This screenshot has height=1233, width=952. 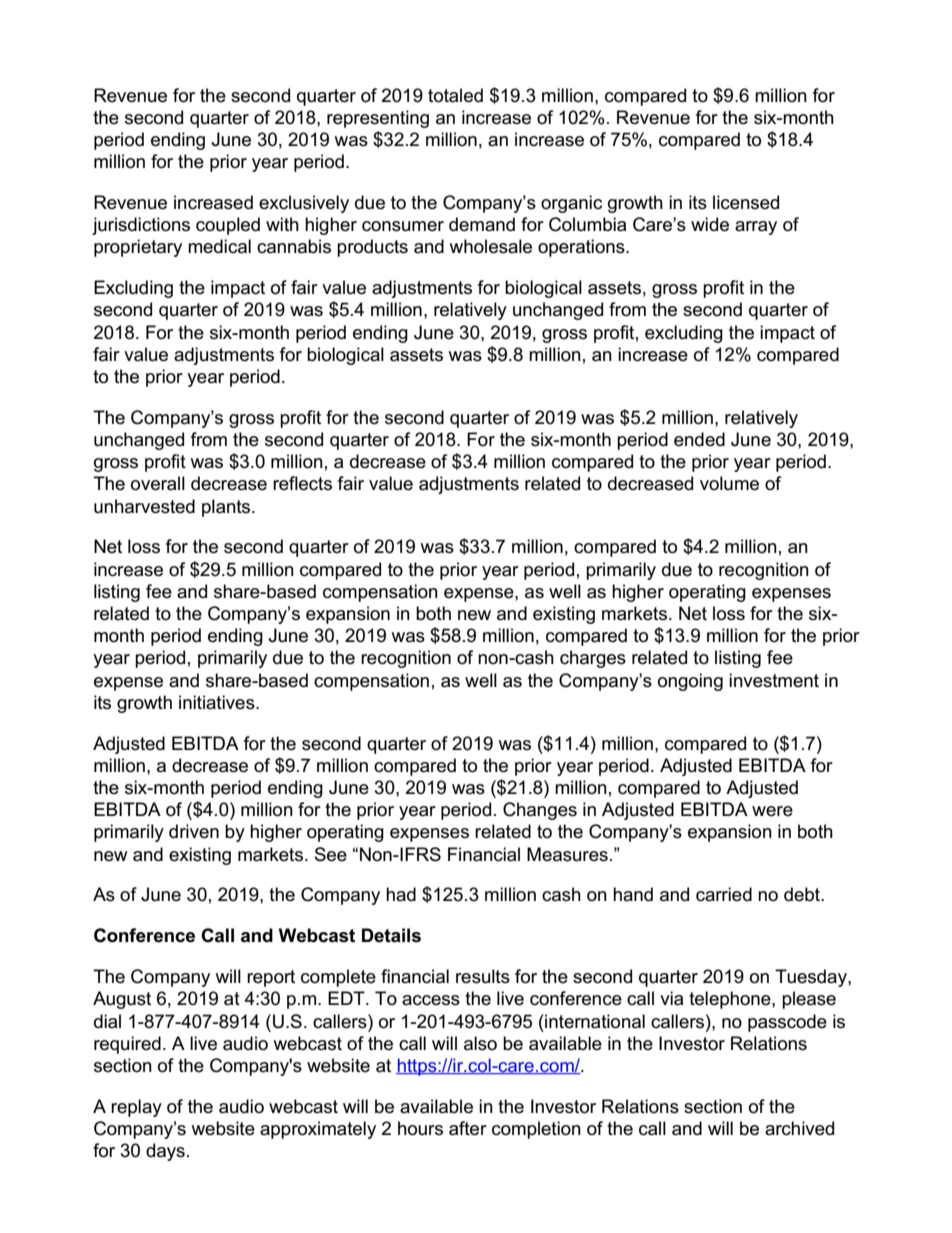 What do you see at coordinates (746, 202) in the screenshot?
I see `licensed` at bounding box center [746, 202].
